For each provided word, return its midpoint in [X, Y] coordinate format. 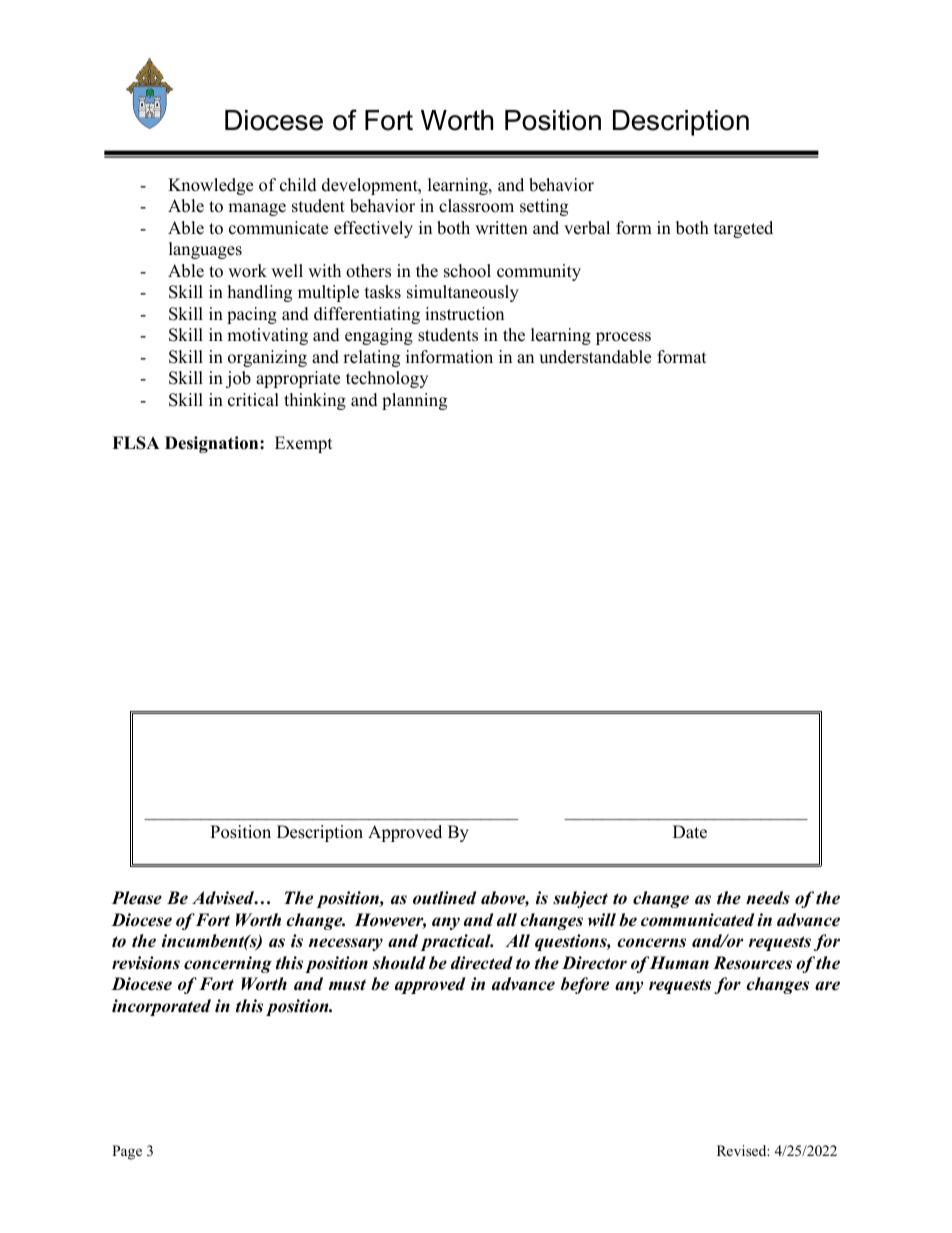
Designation [213, 444]
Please [137, 898]
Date [690, 832]
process [623, 338]
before [585, 985]
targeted [743, 229]
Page [127, 1152]
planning [414, 401]
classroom [476, 206]
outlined [445, 898]
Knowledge [210, 186]
